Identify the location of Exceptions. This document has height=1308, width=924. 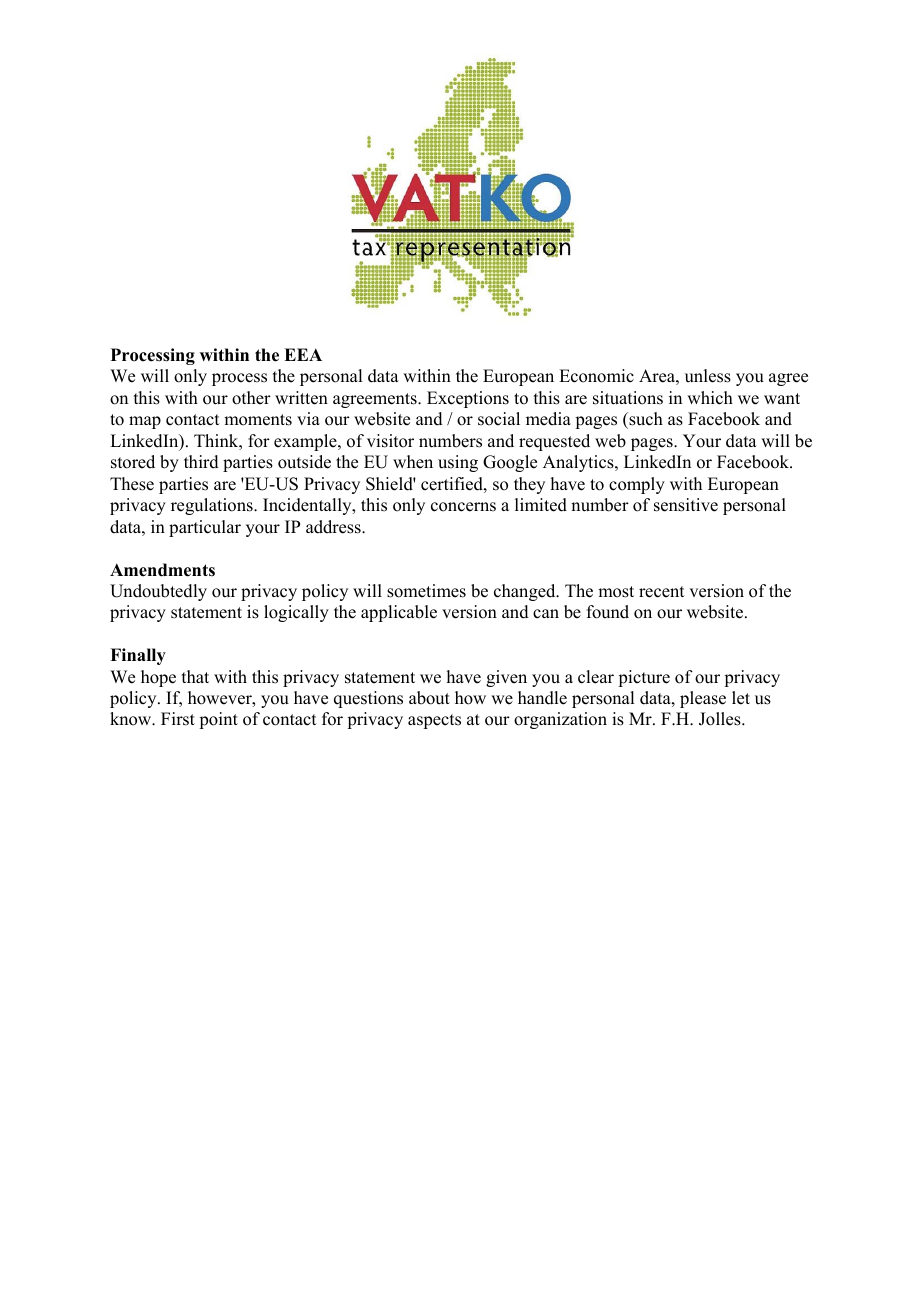
(468, 399).
